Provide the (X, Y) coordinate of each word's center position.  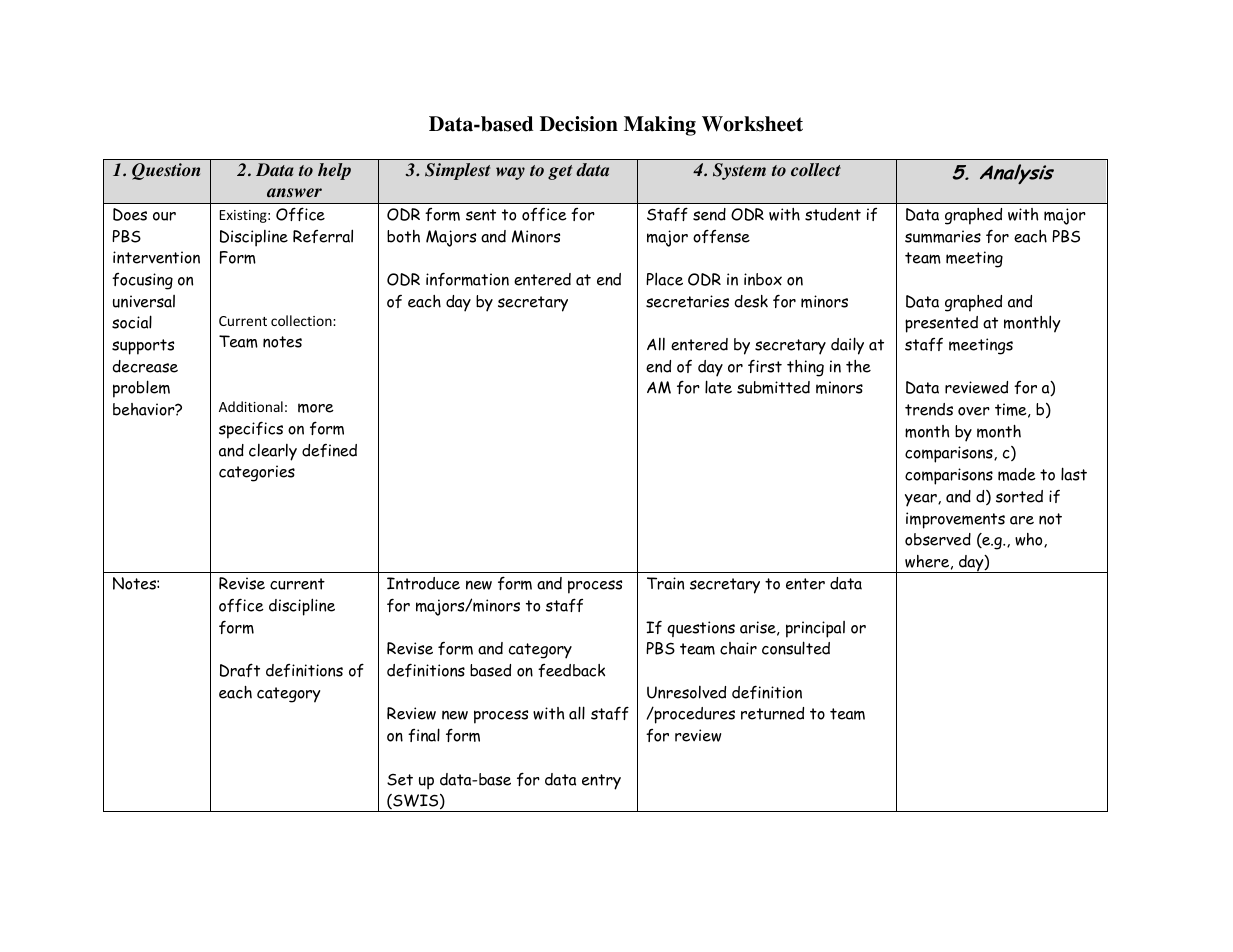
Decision (579, 124)
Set (400, 780)
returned (772, 713)
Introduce (423, 583)
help (334, 171)
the (858, 366)
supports (143, 347)
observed (938, 539)
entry (601, 782)
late (718, 387)
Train (665, 583)
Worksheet (752, 124)
